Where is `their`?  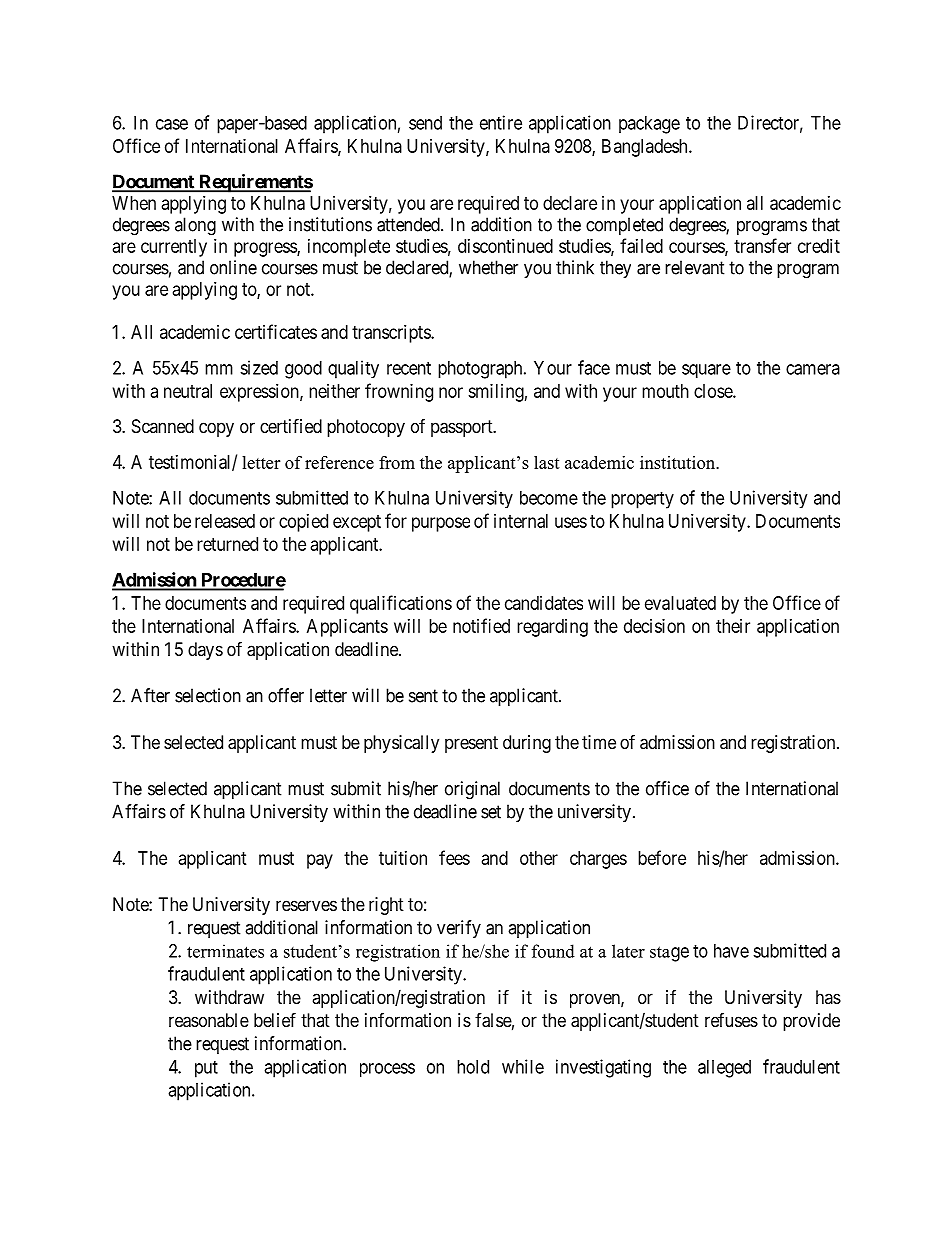
their is located at coordinates (733, 626).
